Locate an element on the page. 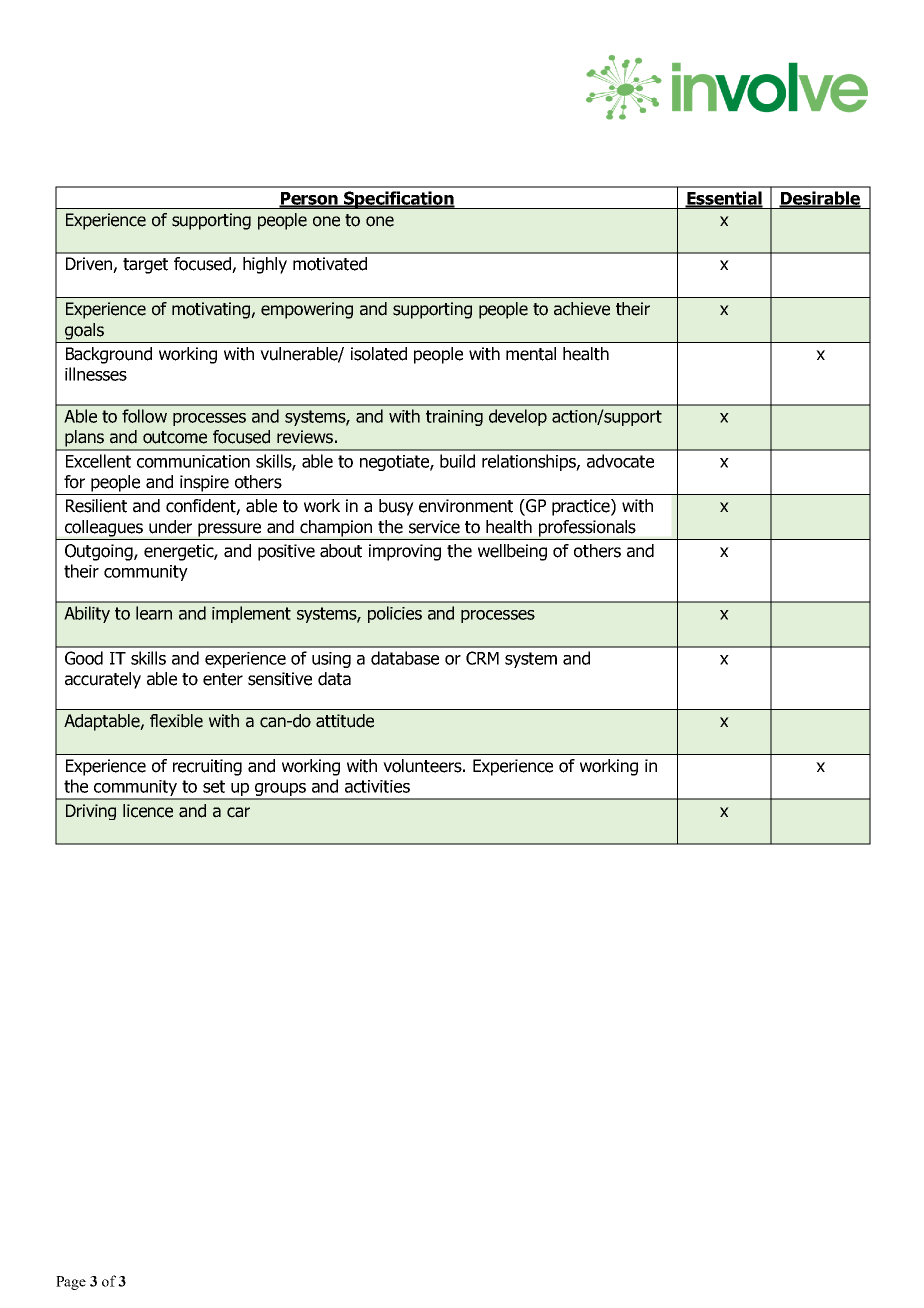  champion is located at coordinates (336, 528).
